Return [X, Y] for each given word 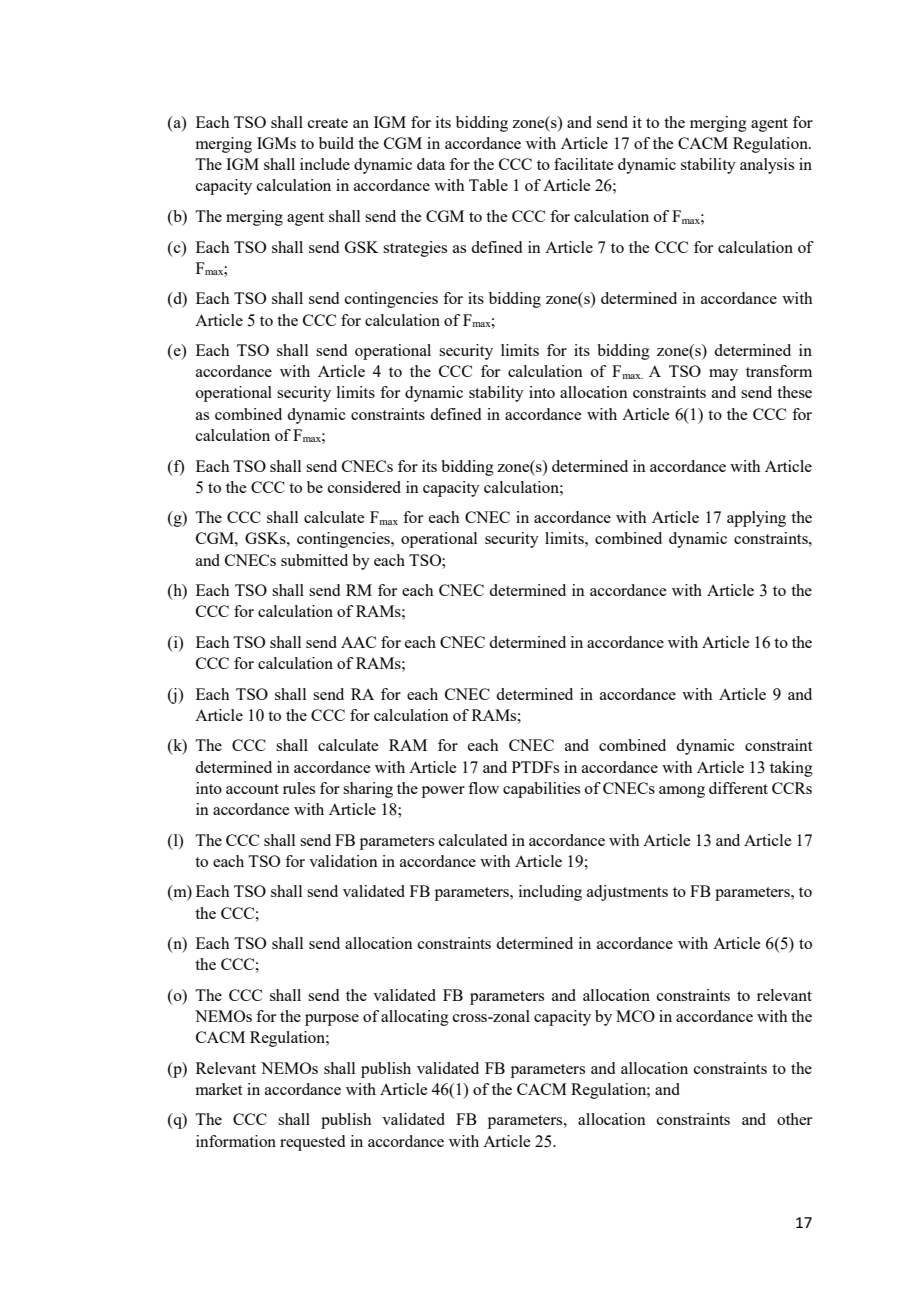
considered [364, 487]
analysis [767, 166]
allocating [415, 1018]
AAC [358, 642]
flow [483, 788]
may [723, 375]
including [550, 893]
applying [756, 519]
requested [312, 1143]
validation [343, 861]
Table [488, 185]
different [738, 788]
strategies [415, 249]
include [325, 164]
